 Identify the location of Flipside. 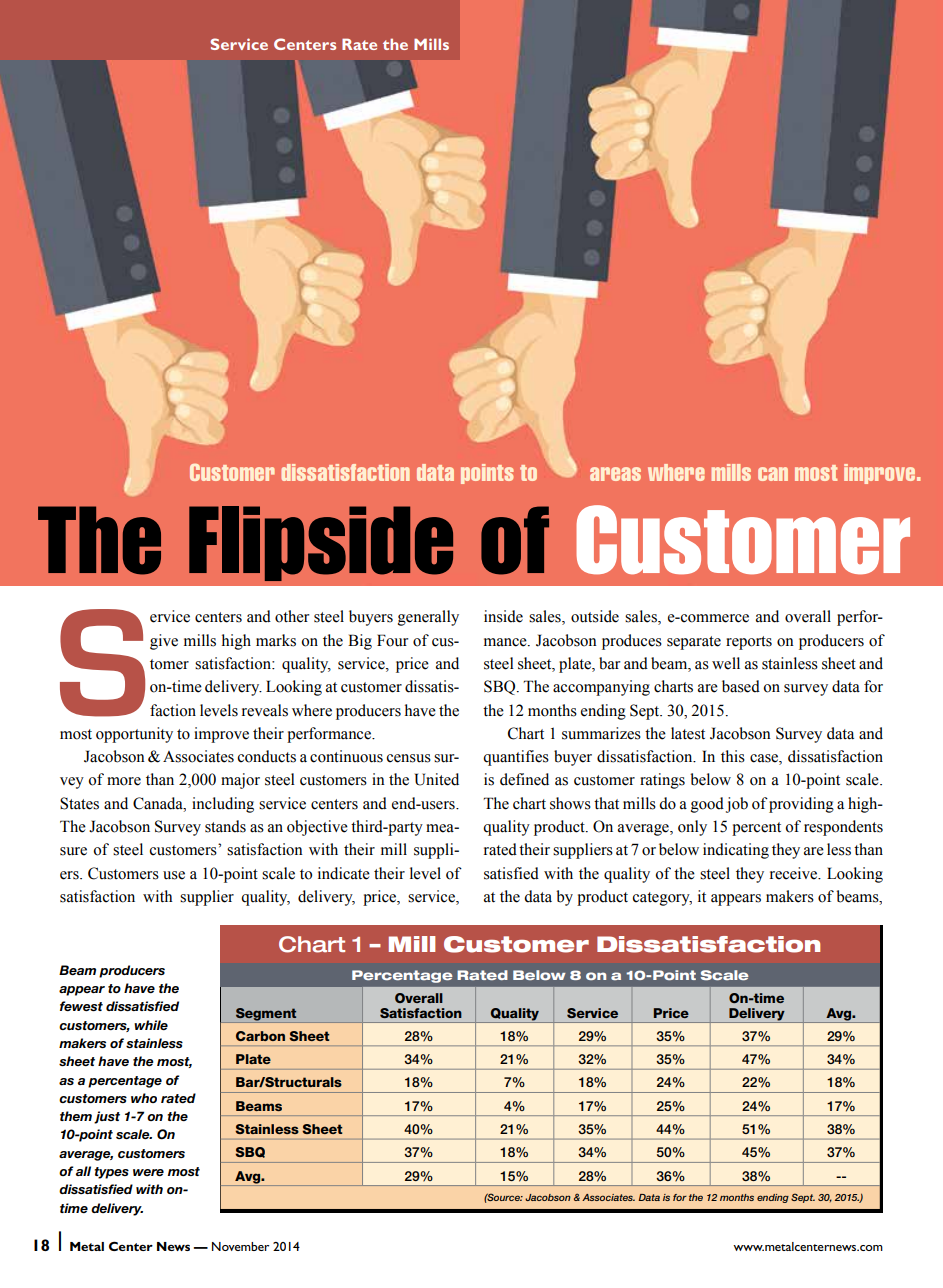
(321, 543).
